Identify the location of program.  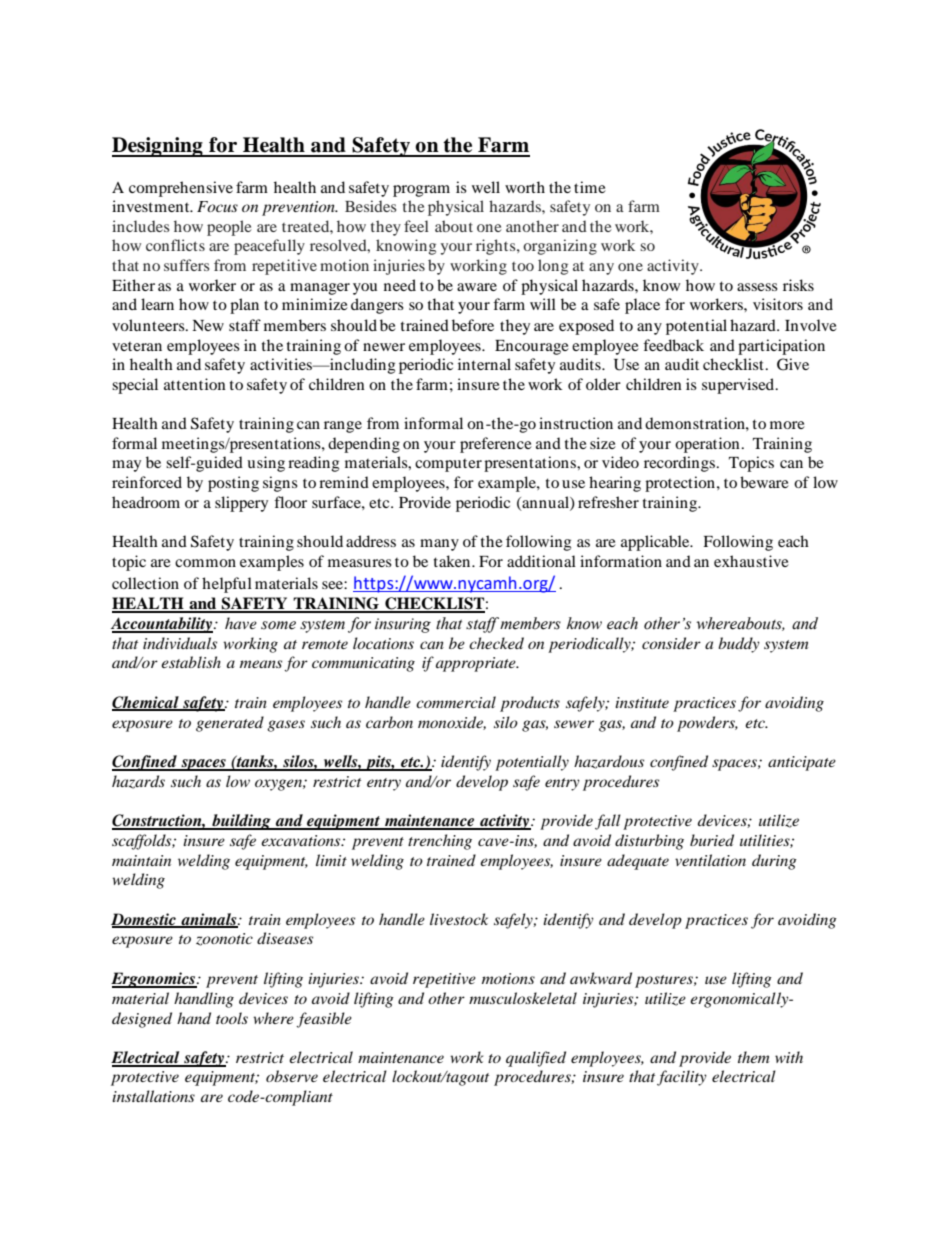
(421, 191).
